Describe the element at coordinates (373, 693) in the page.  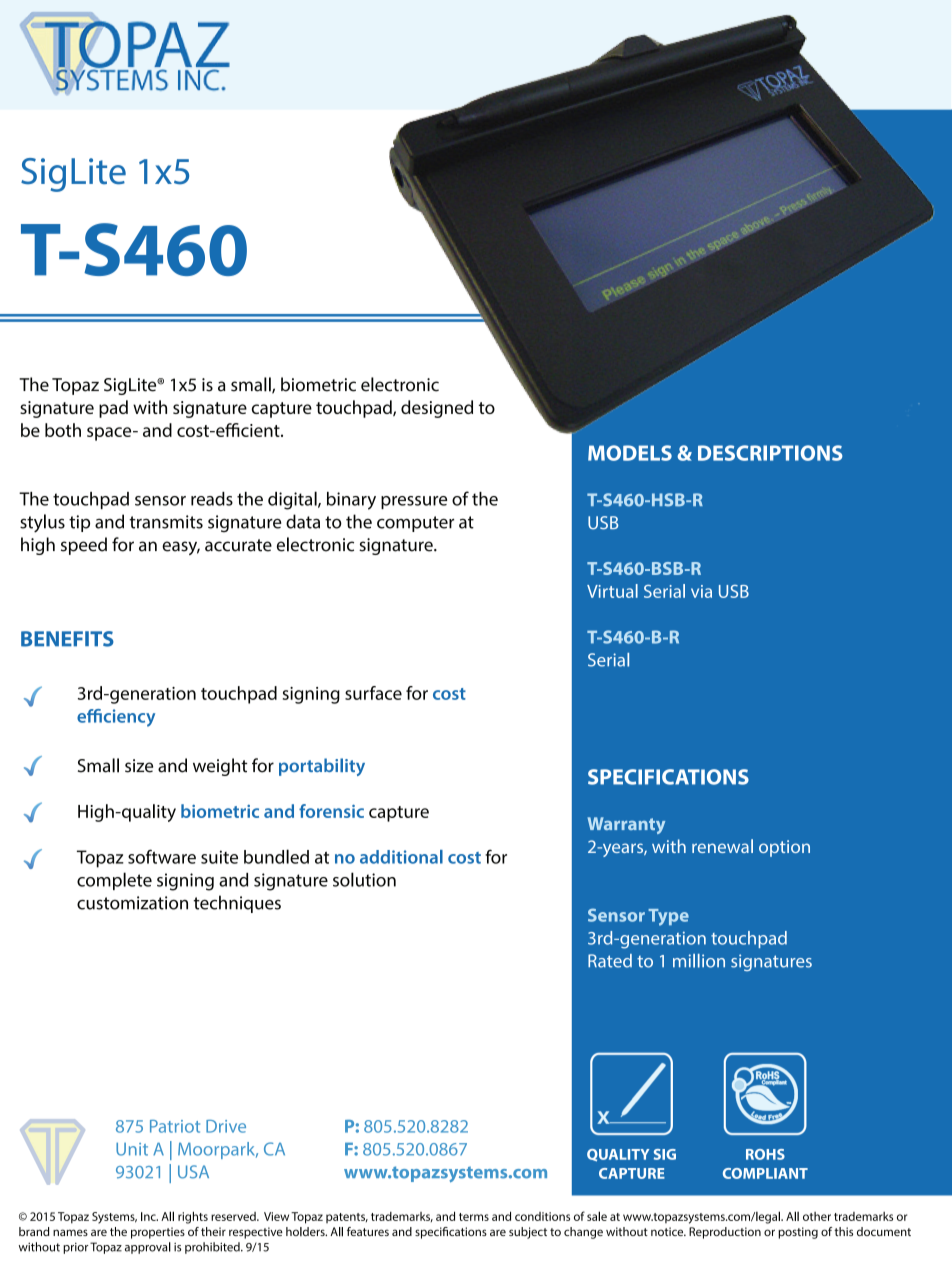
I see `surface` at that location.
